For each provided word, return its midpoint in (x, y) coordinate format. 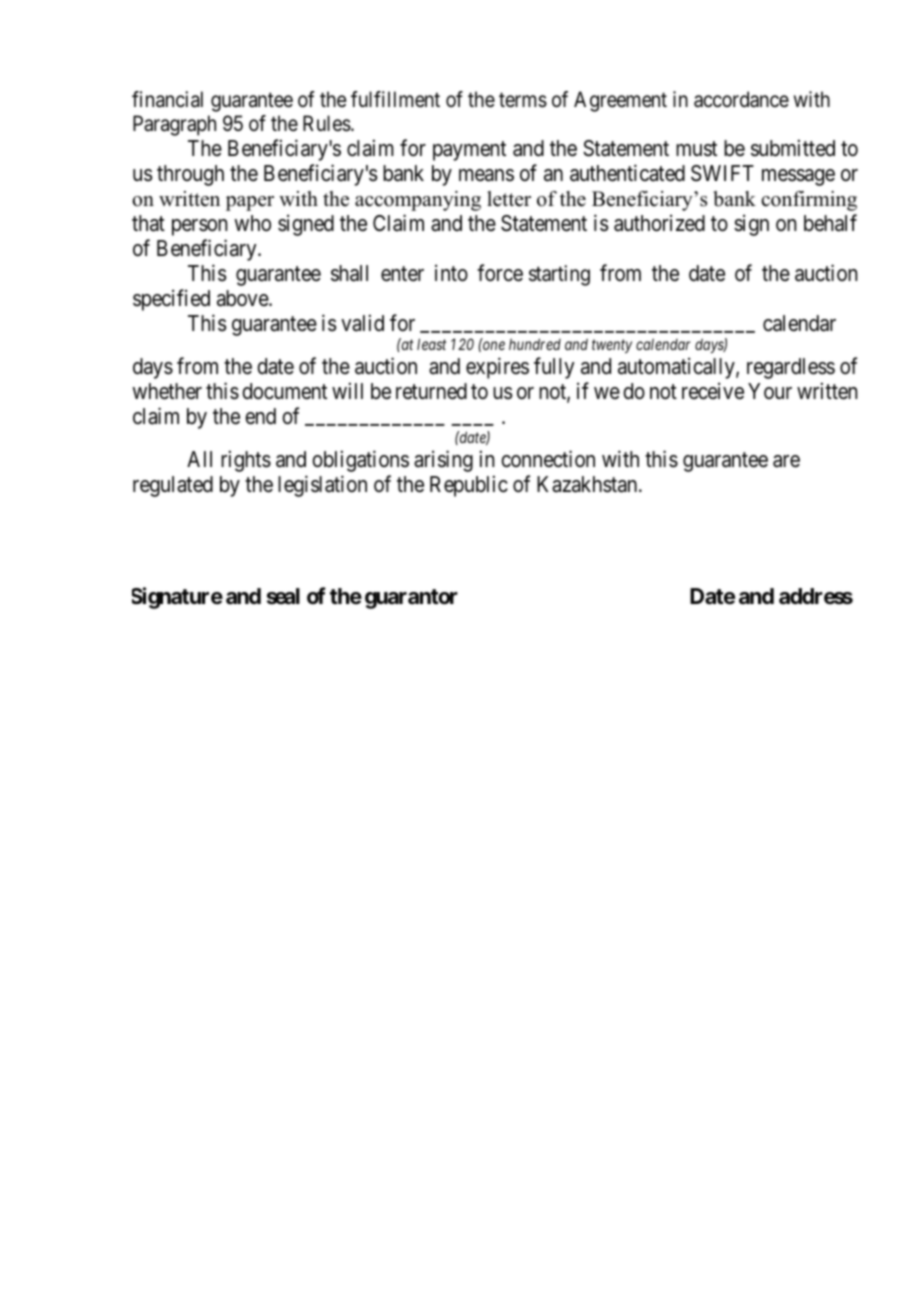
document (284, 391)
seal (283, 596)
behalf (830, 223)
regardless (791, 368)
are (786, 461)
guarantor (411, 599)
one (494, 345)
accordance (741, 99)
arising (443, 461)
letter (509, 199)
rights (246, 461)
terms (523, 100)
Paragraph (174, 125)
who (252, 223)
